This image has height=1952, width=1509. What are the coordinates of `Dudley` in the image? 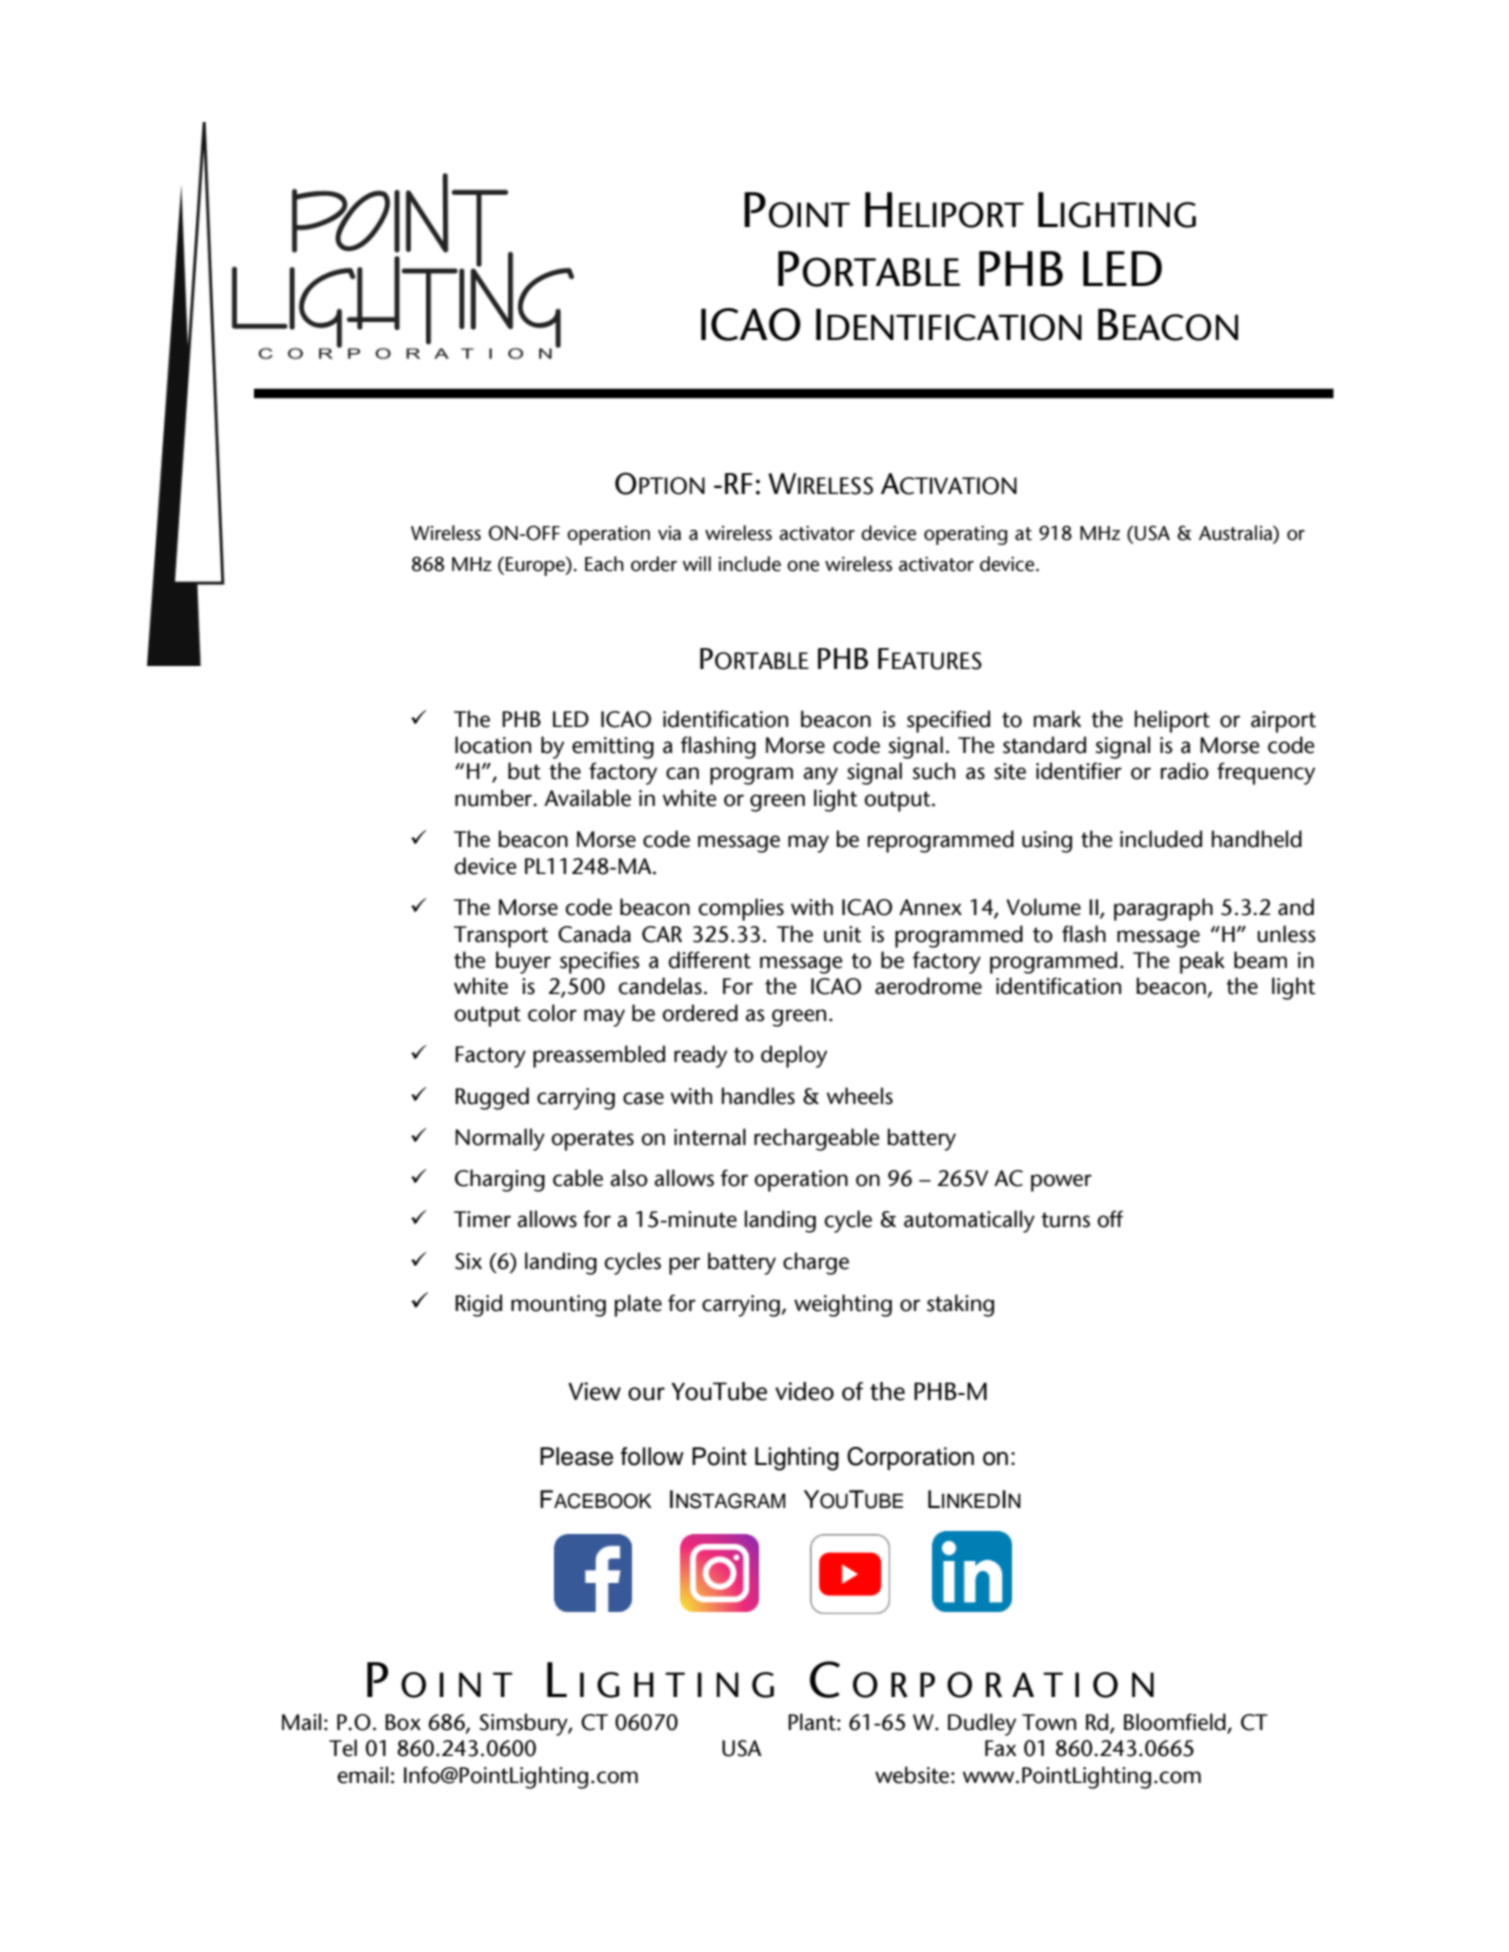 It's located at (982, 1724).
